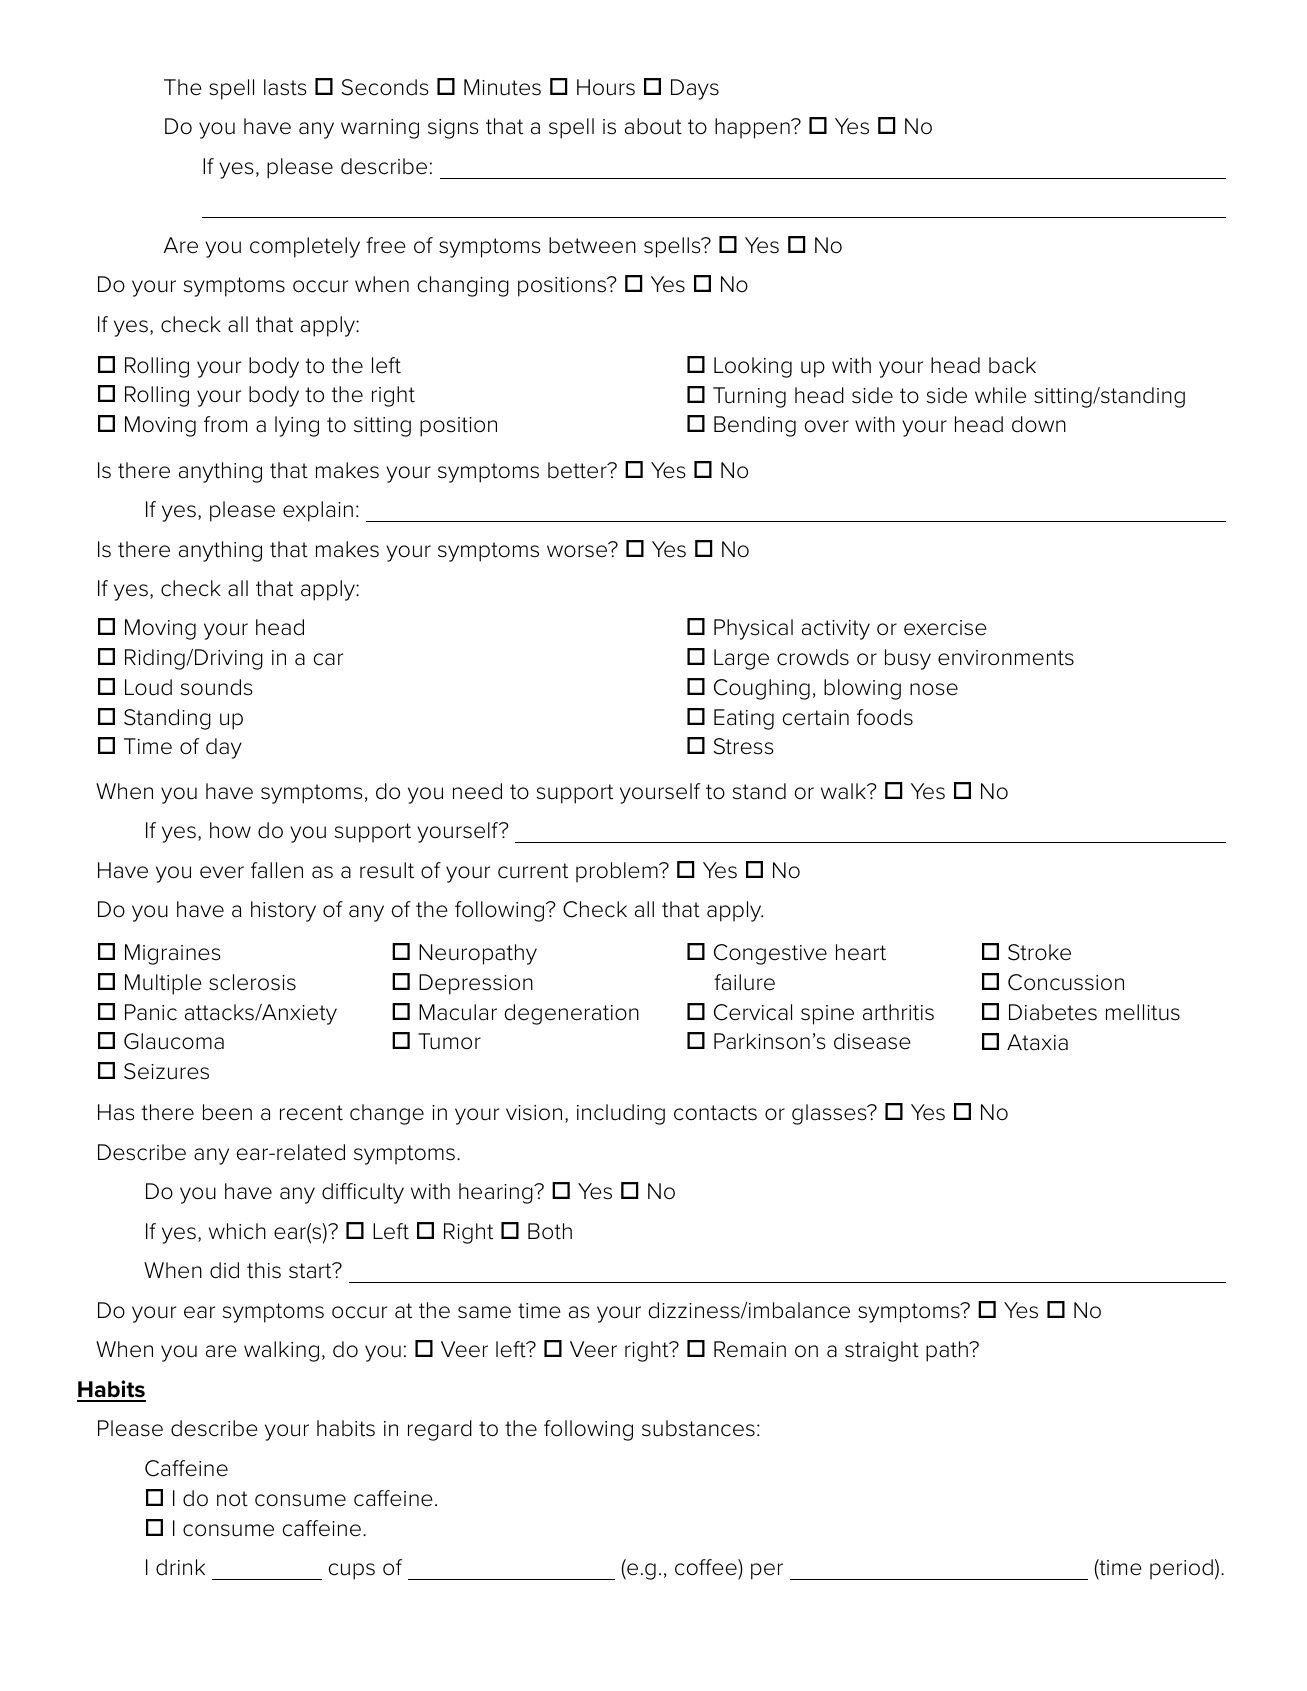 The height and width of the document is (1691, 1307). I want to click on lasts, so click(285, 87).
